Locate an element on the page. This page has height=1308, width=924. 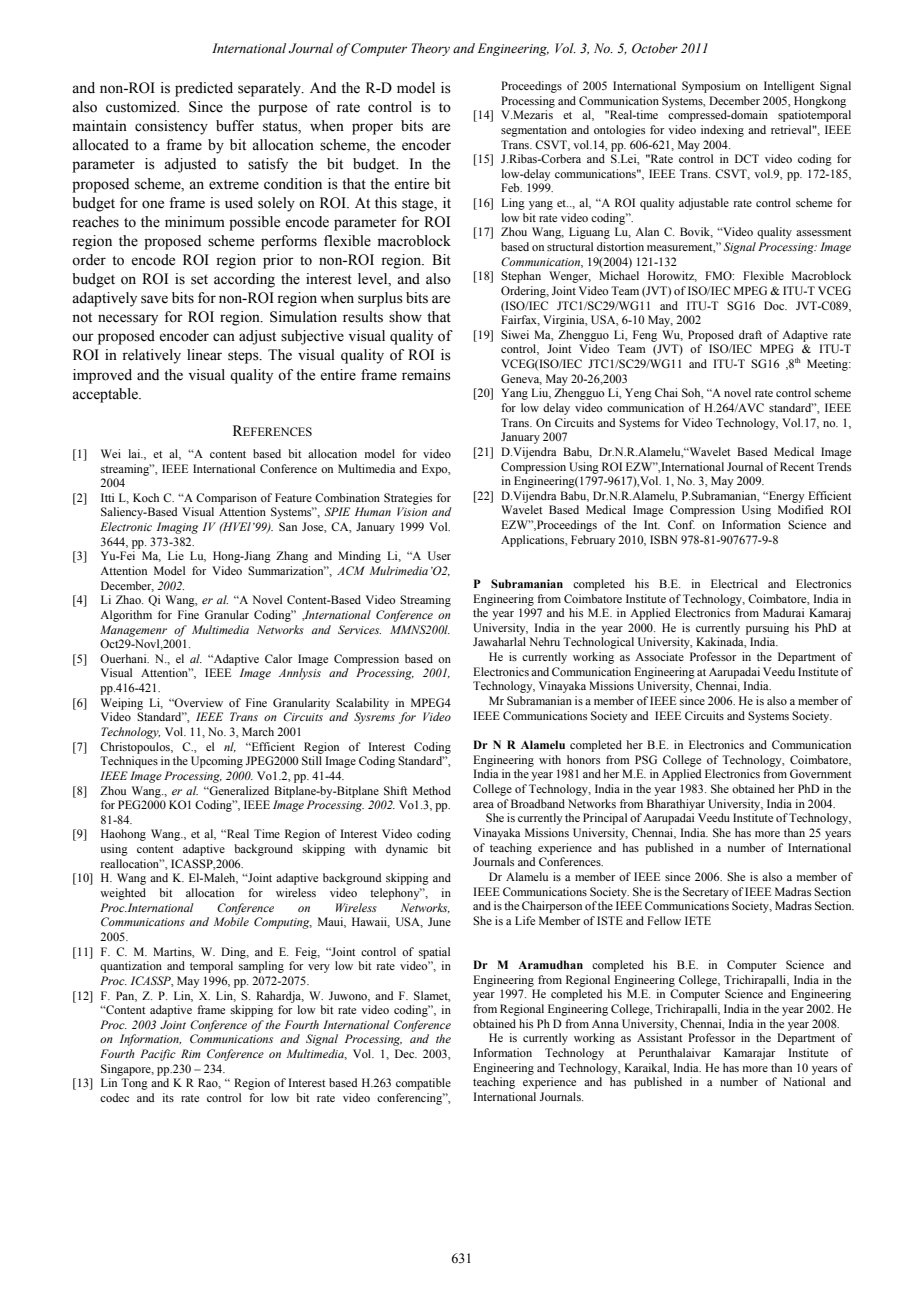
Theory is located at coordinates (431, 49).
